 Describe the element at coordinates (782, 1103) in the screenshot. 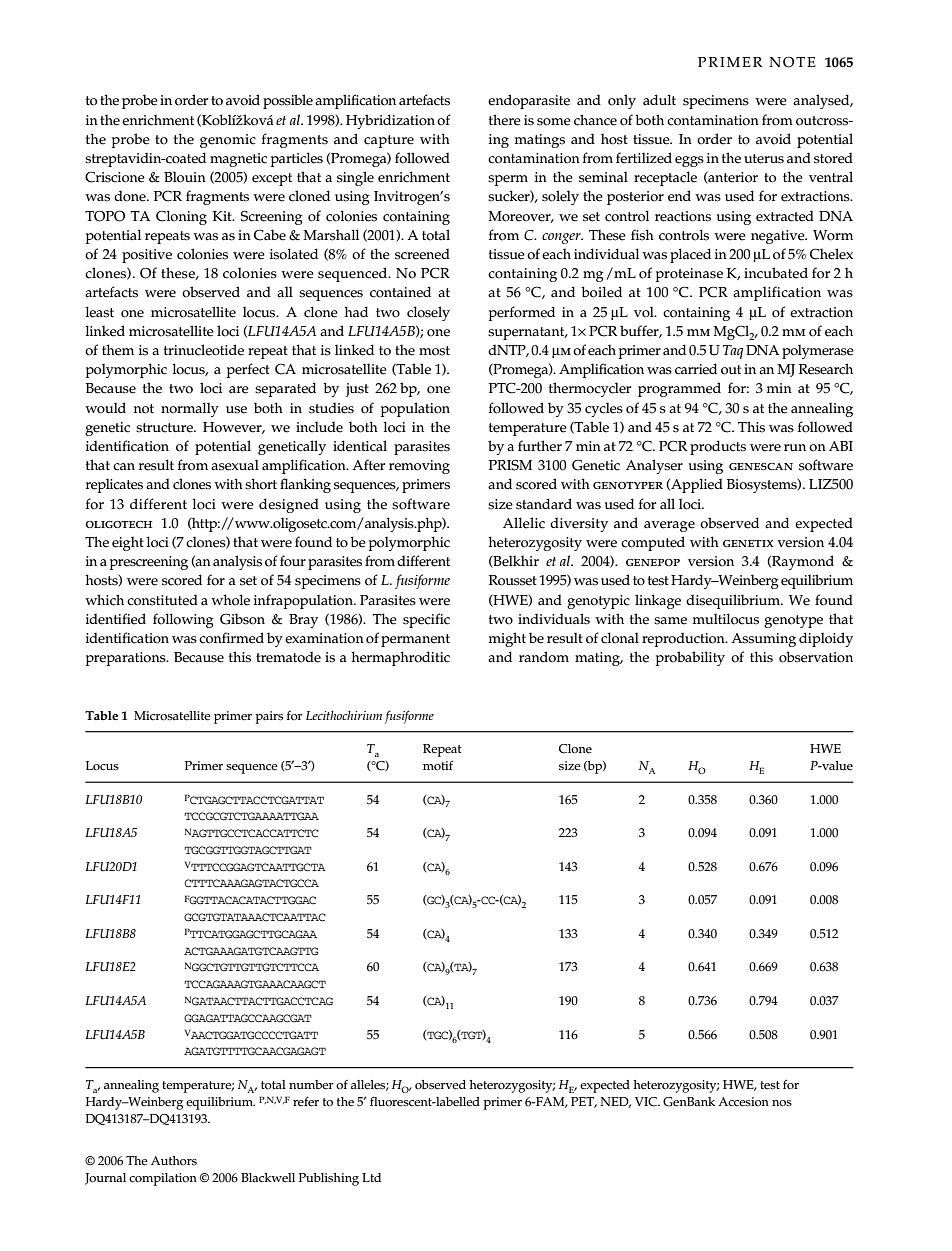

I see `nos` at that location.
